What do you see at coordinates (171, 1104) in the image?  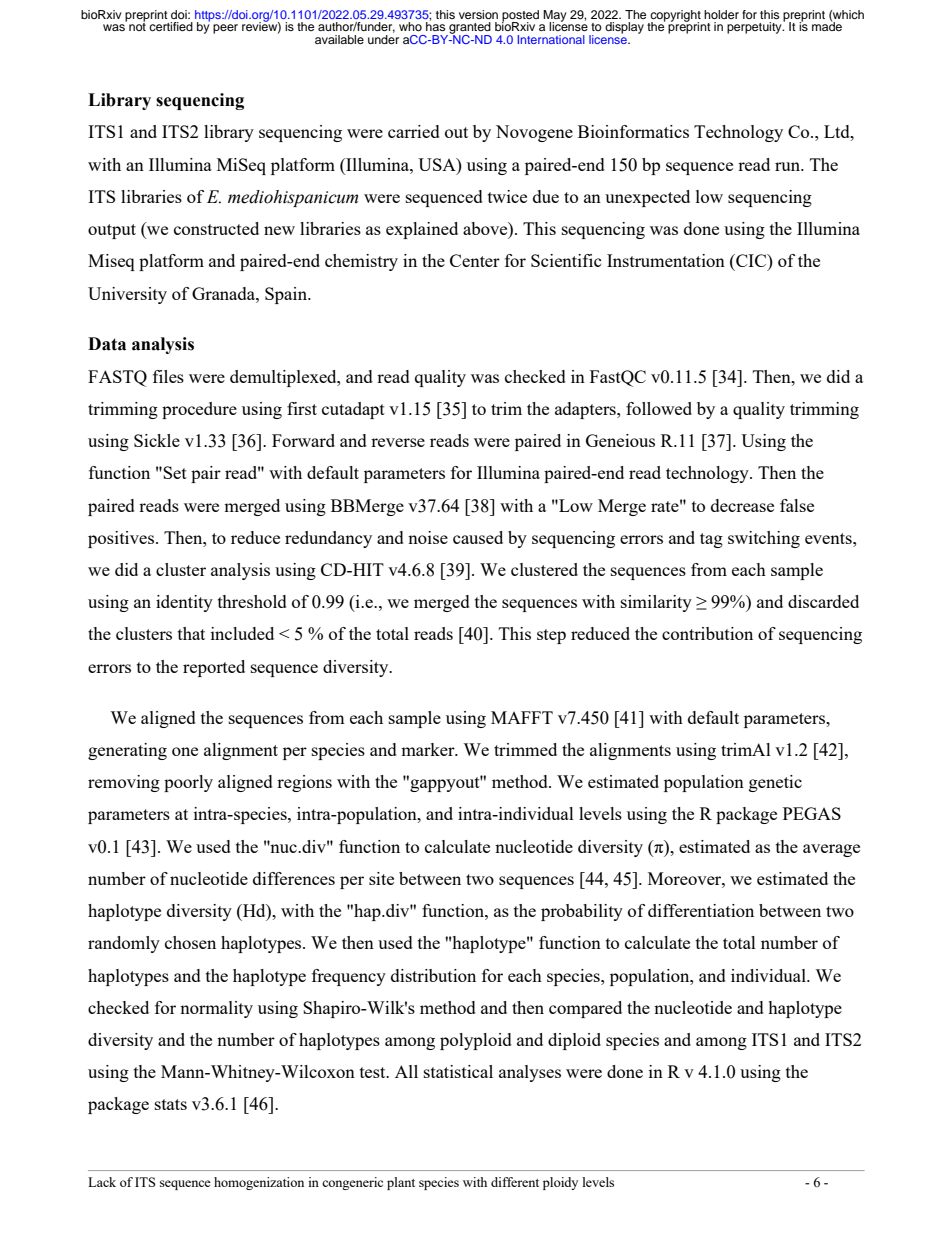 I see `stats` at bounding box center [171, 1104].
